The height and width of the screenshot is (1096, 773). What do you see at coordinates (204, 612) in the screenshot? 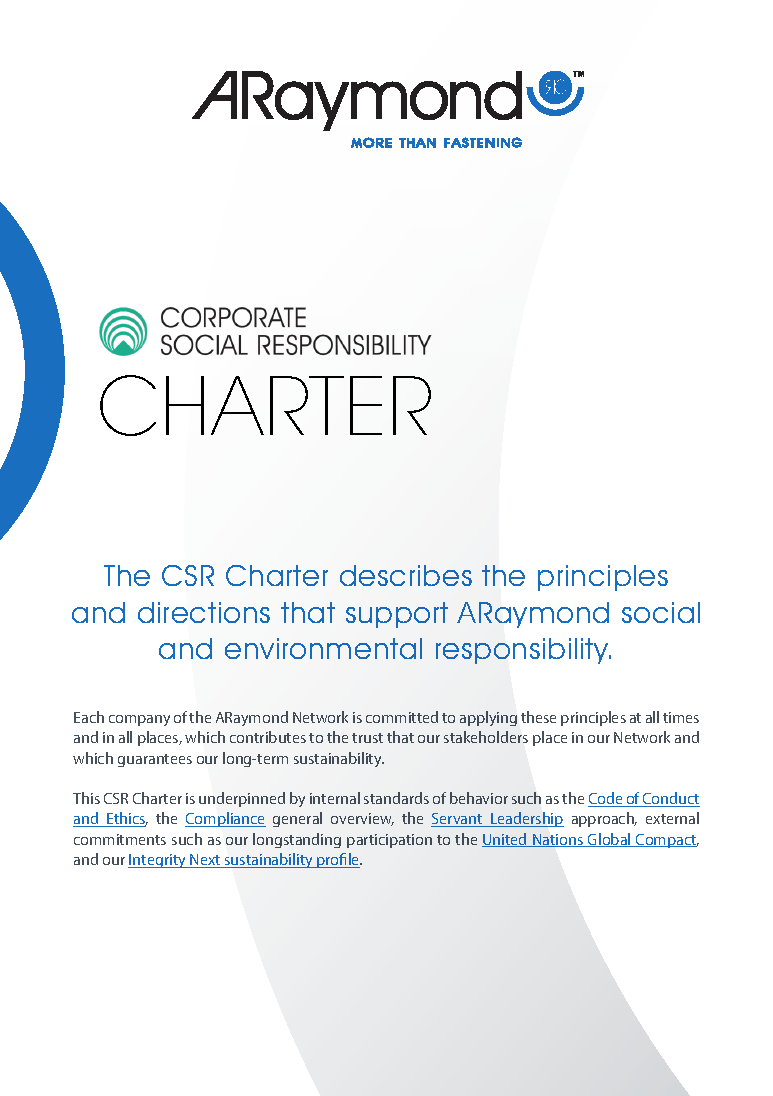
I see `directions` at bounding box center [204, 612].
